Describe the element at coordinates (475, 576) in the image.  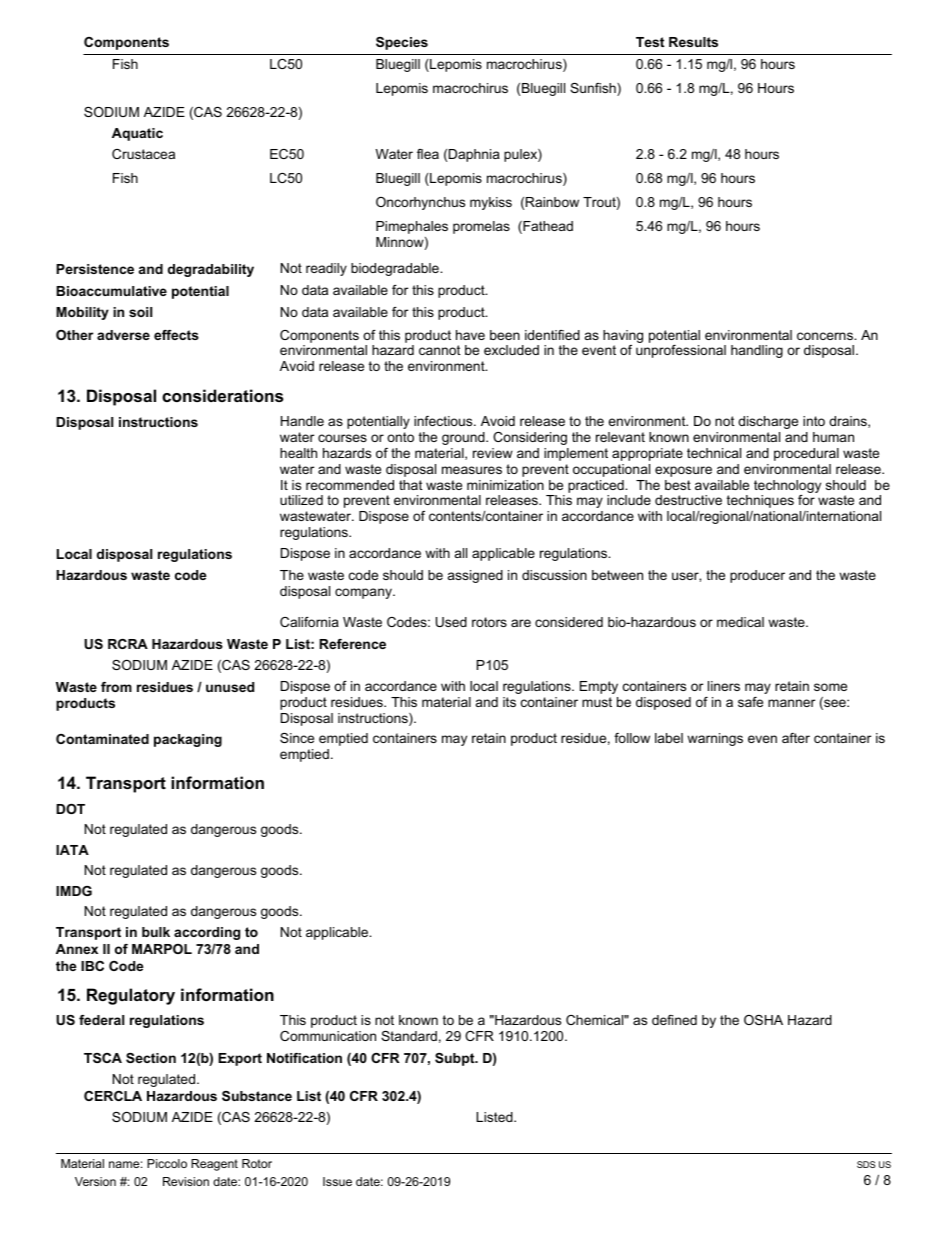
I see `assigned` at that location.
